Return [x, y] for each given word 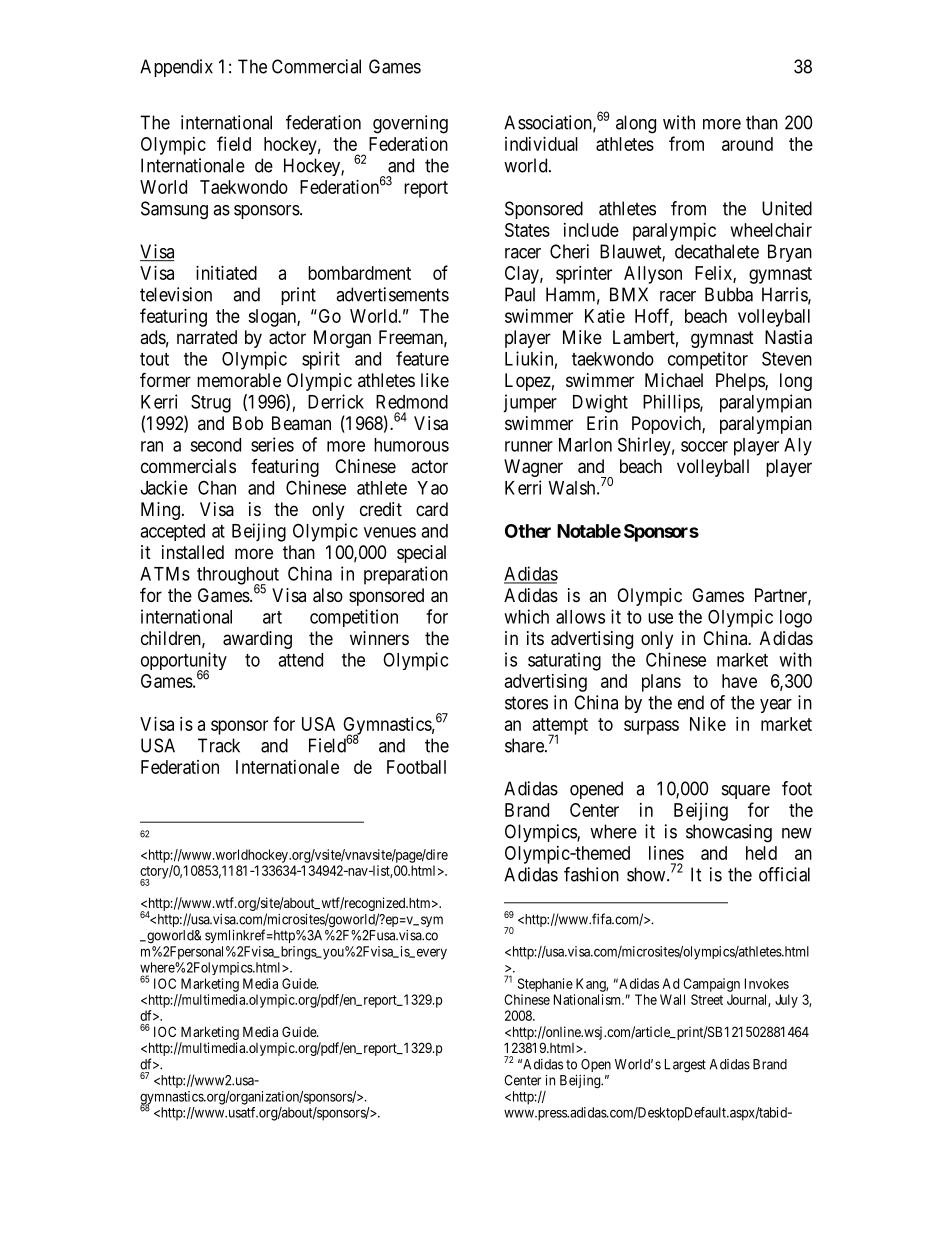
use [660, 618]
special [421, 554]
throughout [238, 577]
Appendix [176, 68]
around [747, 144]
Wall [672, 999]
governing [410, 124]
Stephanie [545, 985]
